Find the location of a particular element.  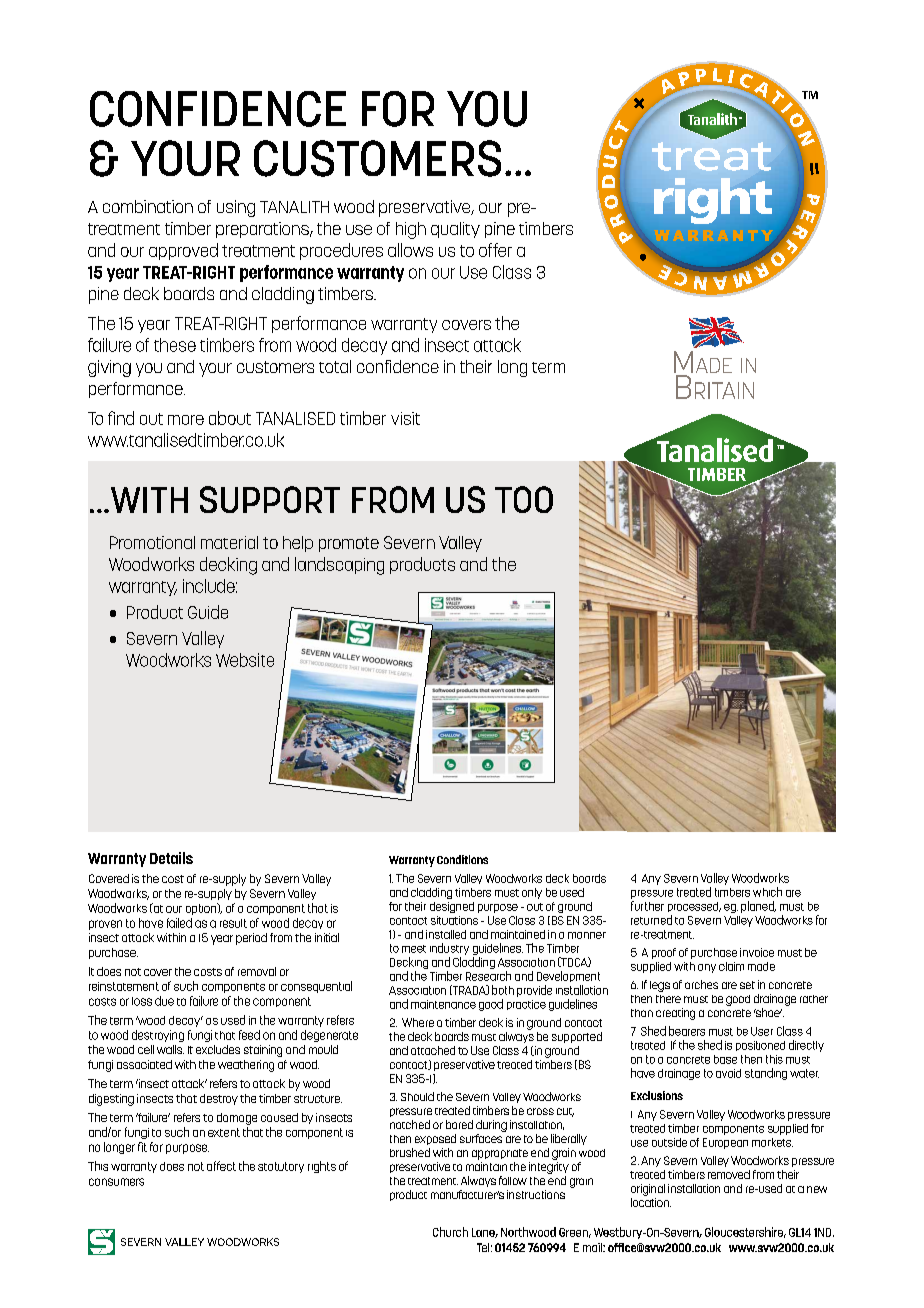

TOO is located at coordinates (524, 499).
